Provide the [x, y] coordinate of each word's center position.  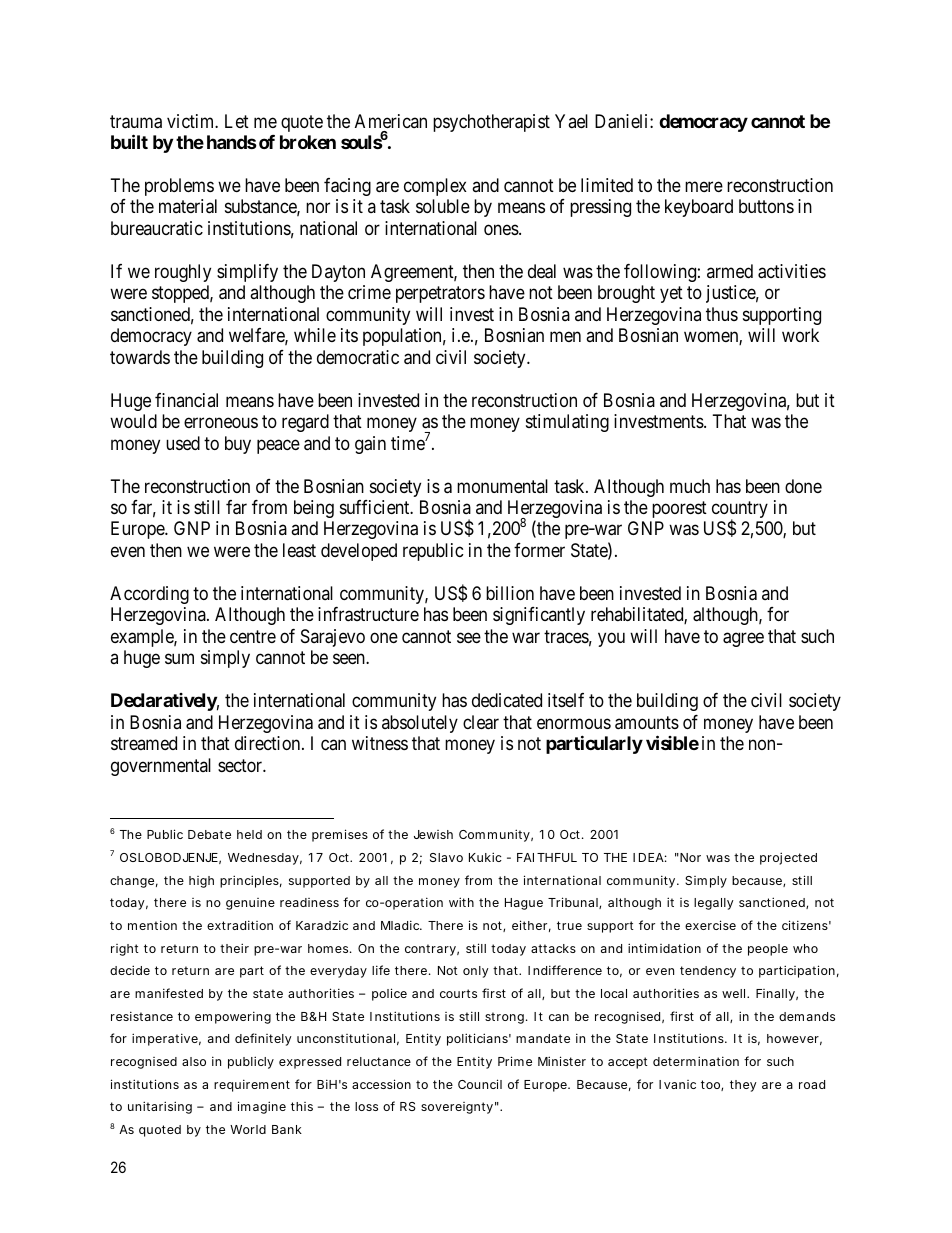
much [690, 486]
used [183, 443]
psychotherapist [491, 123]
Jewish [433, 834]
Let [237, 121]
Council [480, 1084]
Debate [209, 834]
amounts [647, 723]
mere [704, 186]
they [743, 1086]
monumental [502, 486]
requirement [252, 1085]
